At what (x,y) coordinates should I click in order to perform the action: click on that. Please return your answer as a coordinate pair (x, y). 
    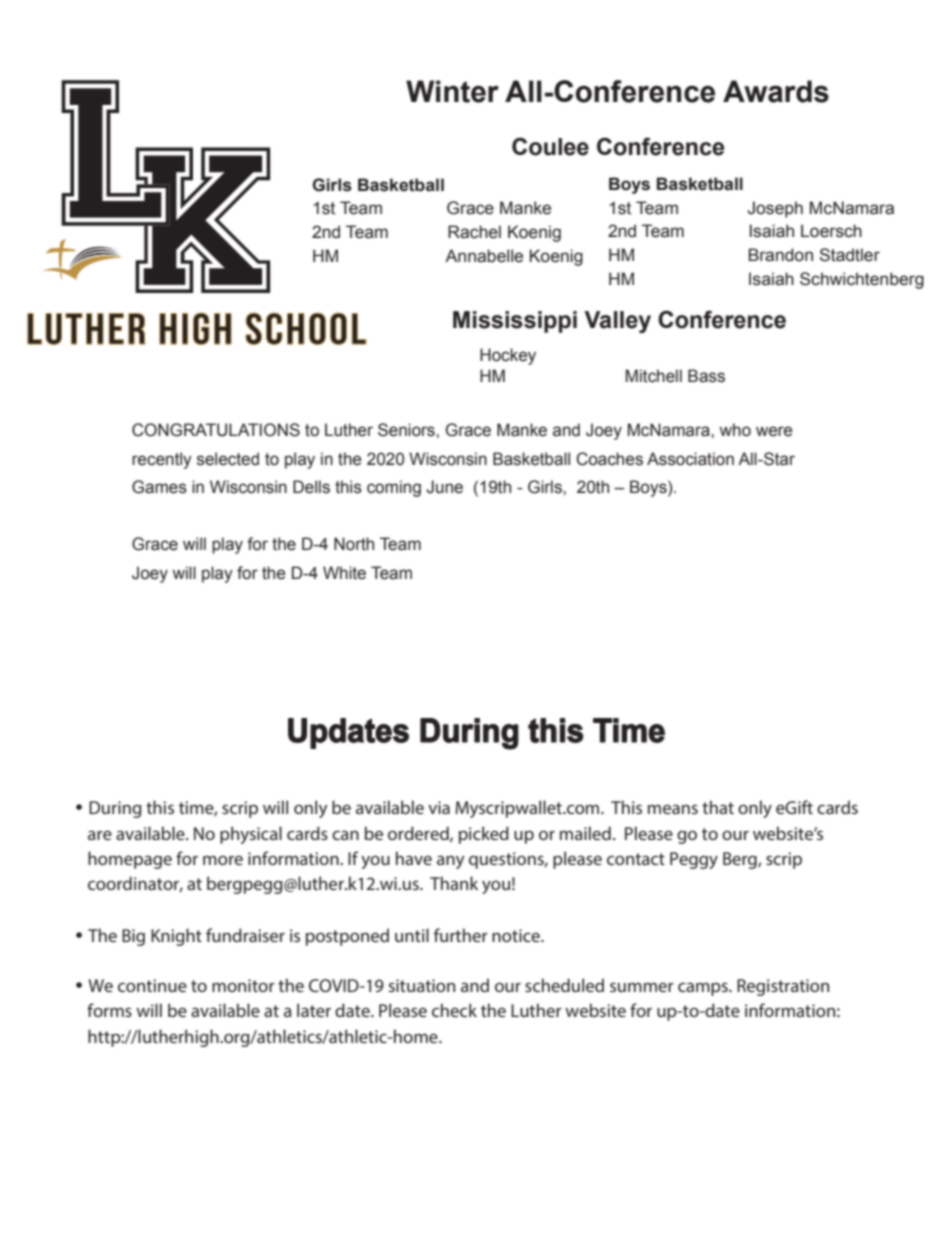
    Looking at the image, I should click on (718, 807).
